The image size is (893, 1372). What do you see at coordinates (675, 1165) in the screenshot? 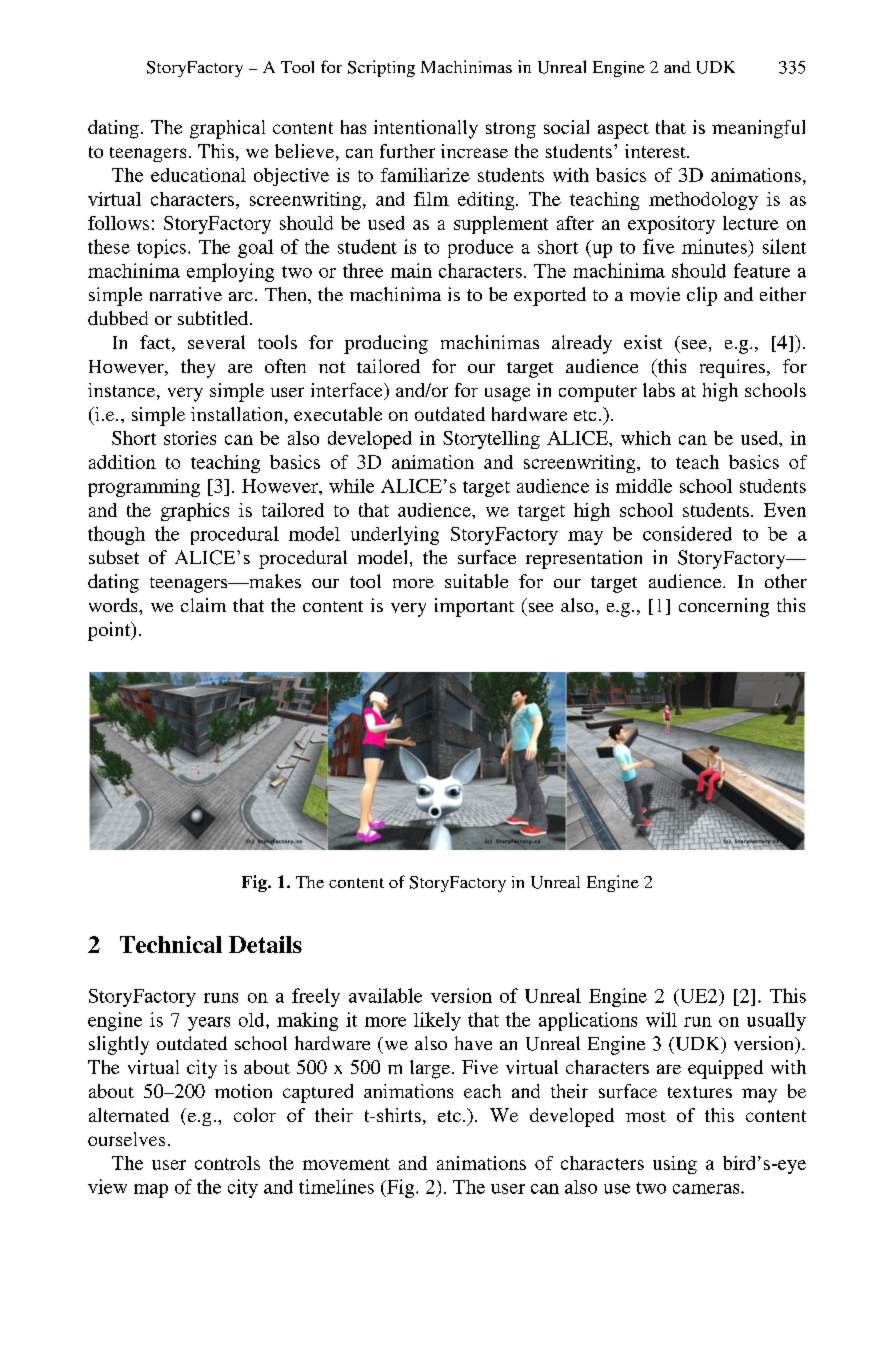
I see `using` at bounding box center [675, 1165].
